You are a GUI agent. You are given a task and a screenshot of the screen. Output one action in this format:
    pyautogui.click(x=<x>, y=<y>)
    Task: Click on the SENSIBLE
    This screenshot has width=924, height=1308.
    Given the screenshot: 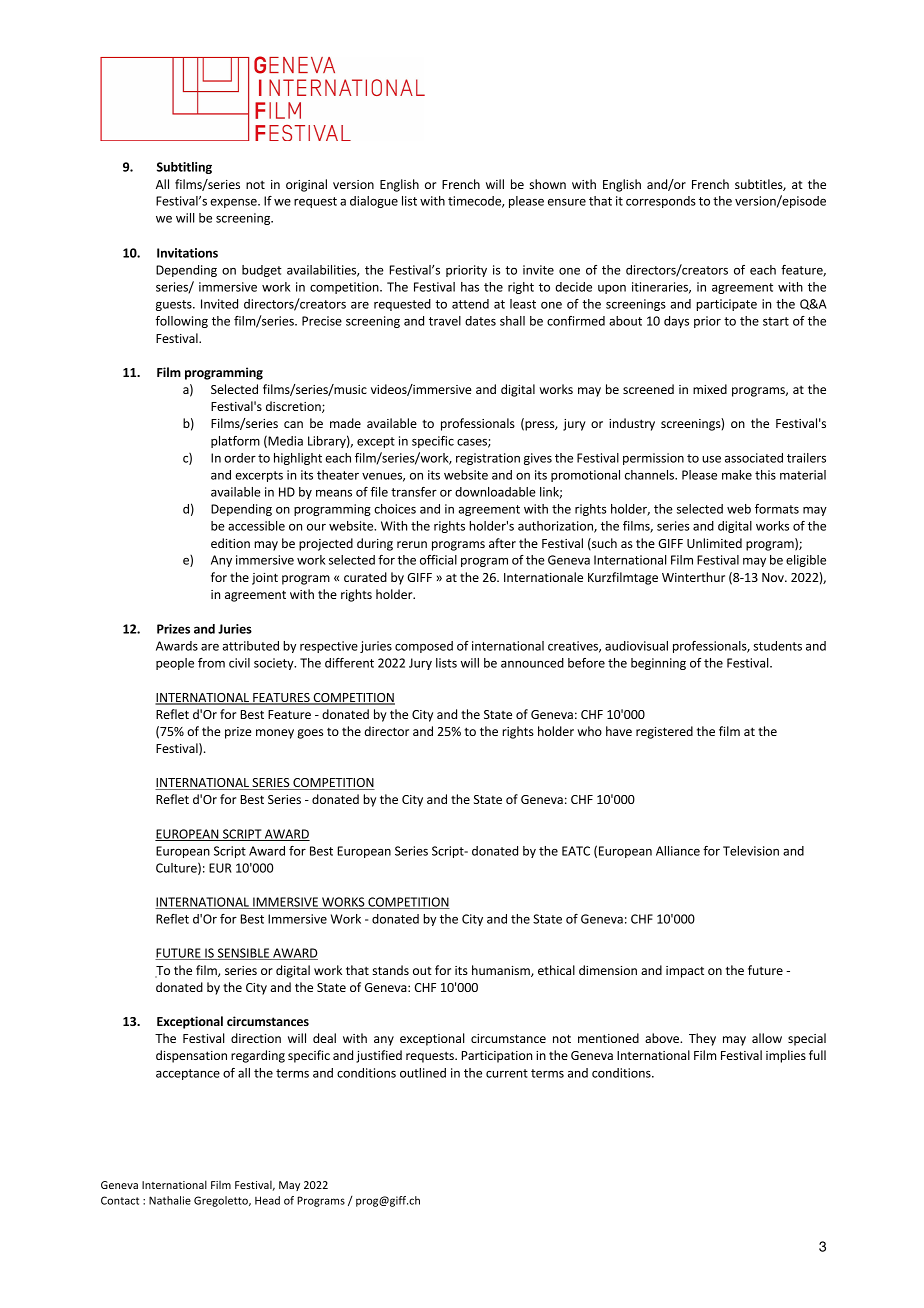 What is the action you would take?
    pyautogui.click(x=243, y=954)
